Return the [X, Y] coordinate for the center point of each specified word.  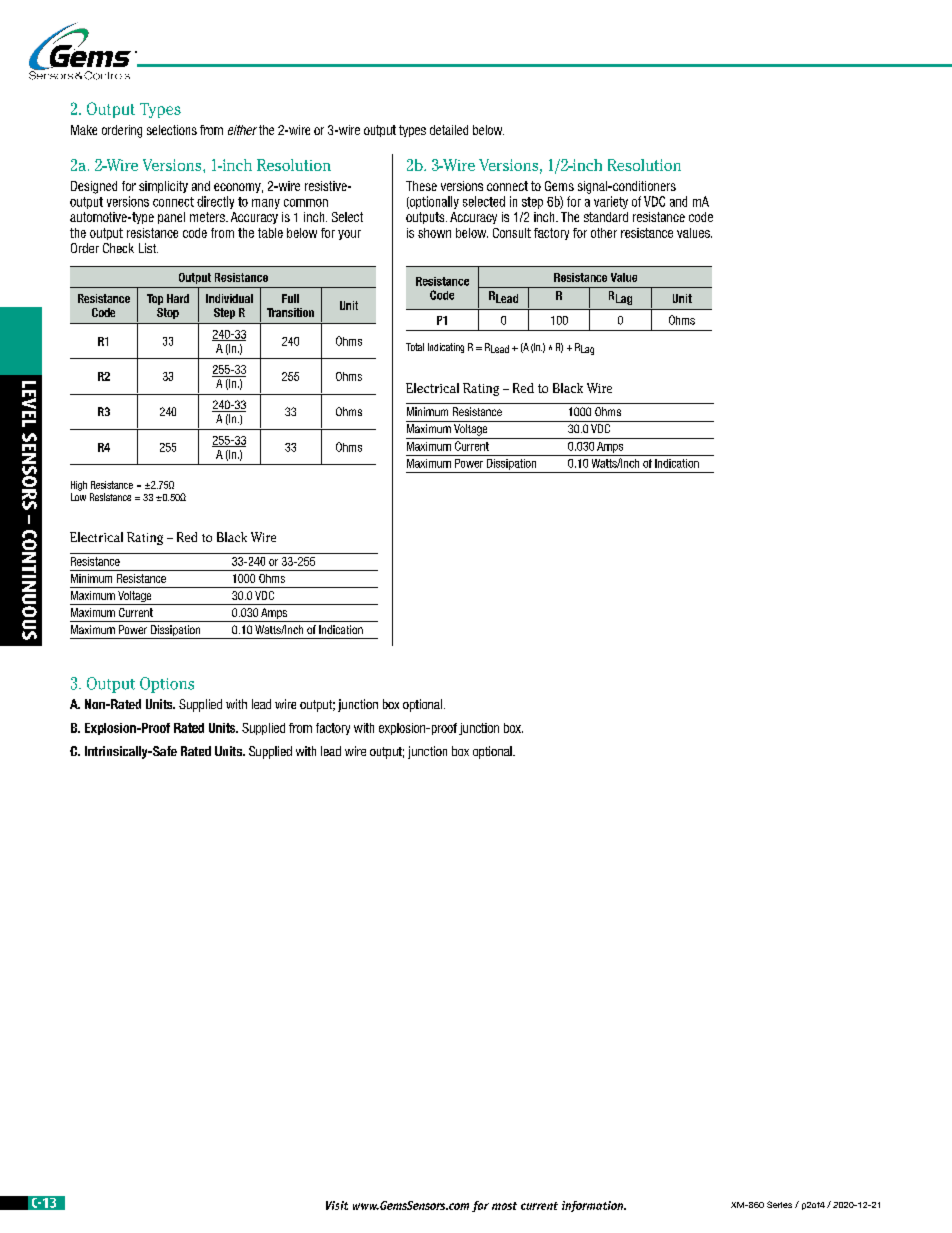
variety [611, 202]
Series [779, 1204]
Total [415, 347]
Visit [337, 1205]
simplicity [163, 187]
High [79, 486]
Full [290, 298]
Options [167, 685]
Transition [290, 312]
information [594, 1206]
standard [606, 217]
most [504, 1206]
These [421, 186]
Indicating [446, 348]
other [604, 233]
